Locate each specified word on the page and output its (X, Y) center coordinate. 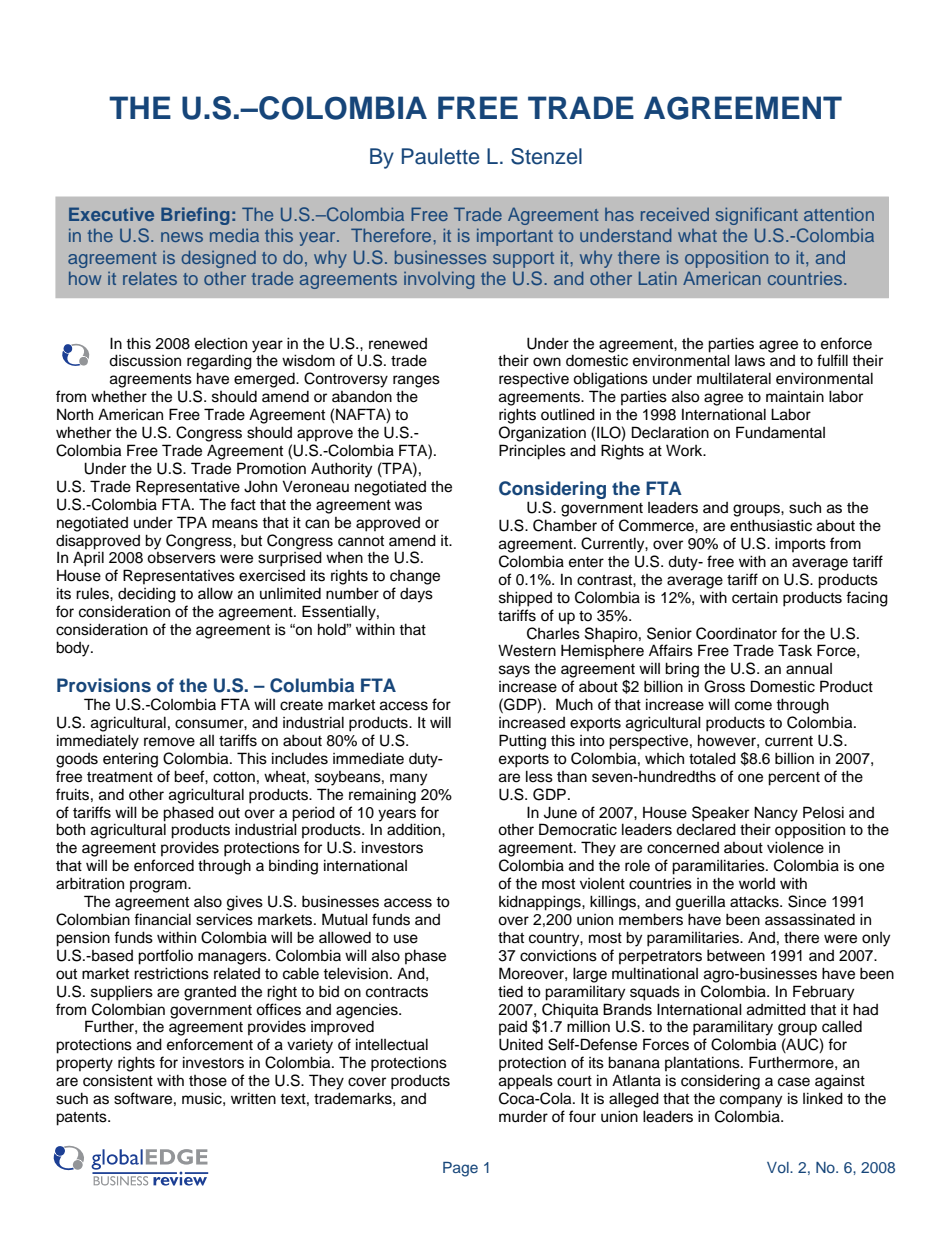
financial (162, 919)
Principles (532, 452)
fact (243, 504)
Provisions (104, 685)
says (514, 671)
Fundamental (780, 432)
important (515, 237)
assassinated (810, 919)
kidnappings (541, 903)
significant (757, 216)
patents (82, 1119)
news (182, 237)
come (753, 706)
